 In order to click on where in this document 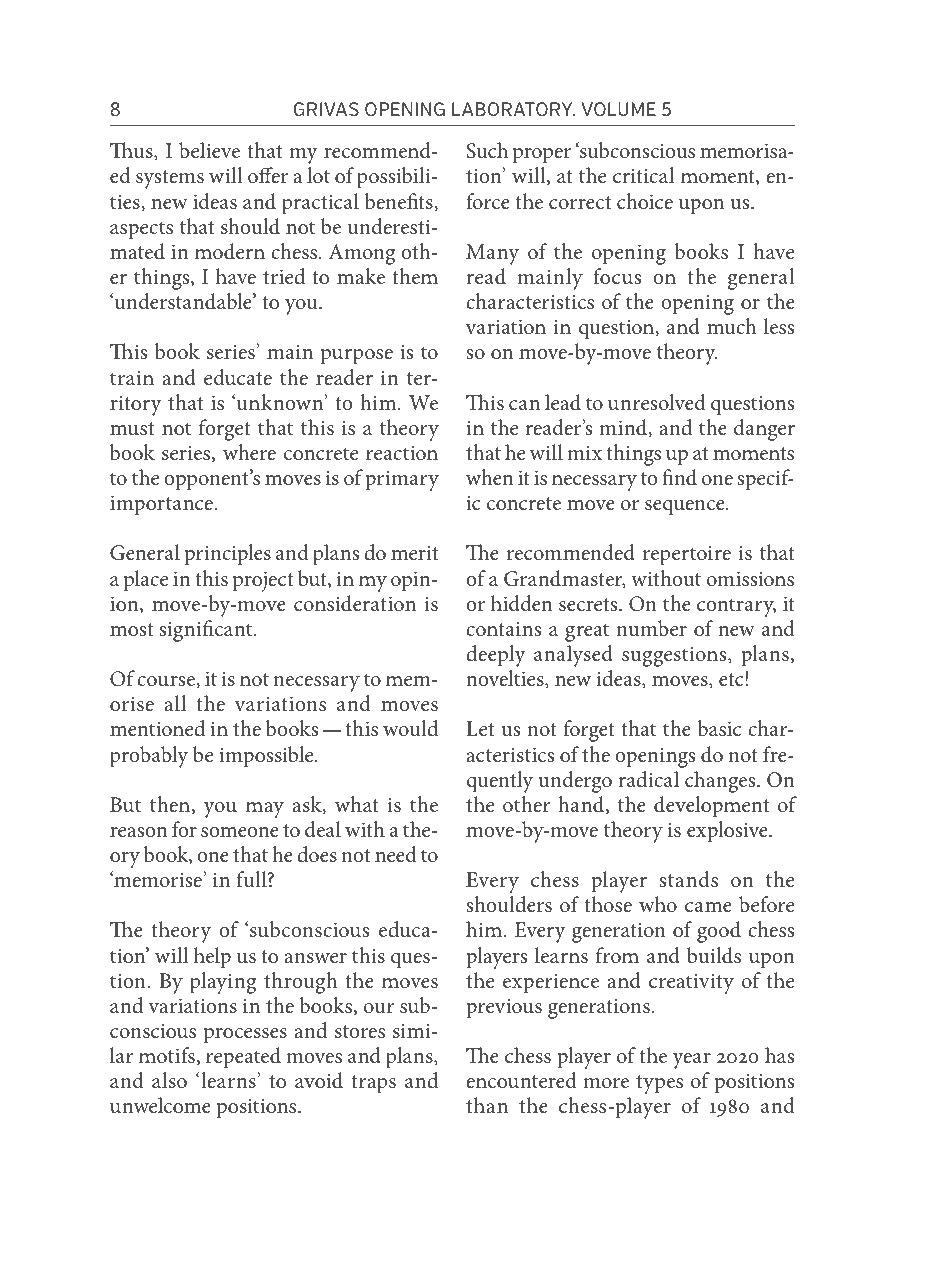, I will do `click(249, 452)`.
